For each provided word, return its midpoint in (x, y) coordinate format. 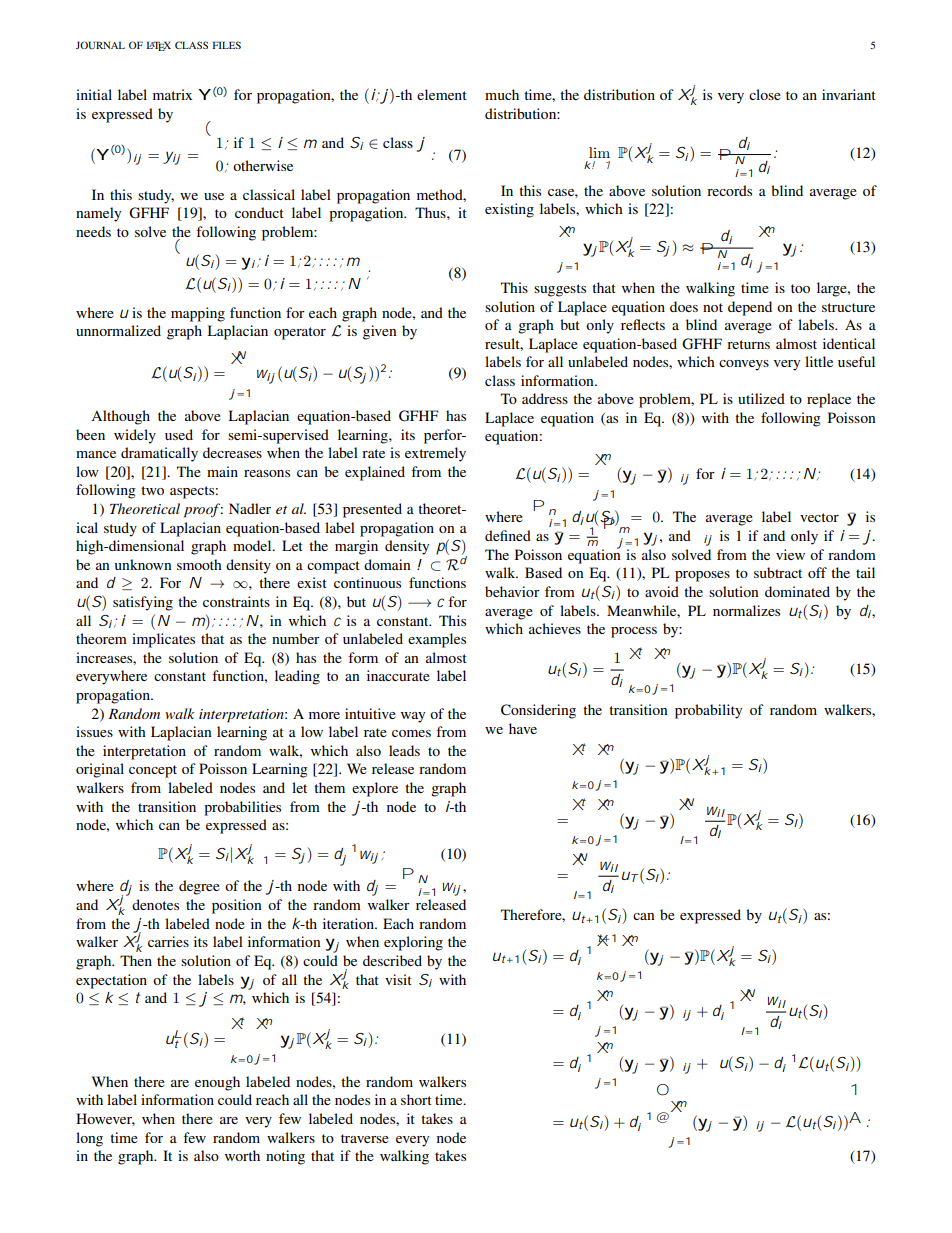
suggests (560, 290)
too (800, 288)
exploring (413, 943)
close (765, 94)
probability (708, 711)
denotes (155, 904)
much (502, 94)
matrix (172, 94)
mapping (198, 314)
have (523, 728)
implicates (163, 640)
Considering (538, 711)
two (152, 490)
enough (217, 1083)
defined (508, 535)
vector (819, 517)
